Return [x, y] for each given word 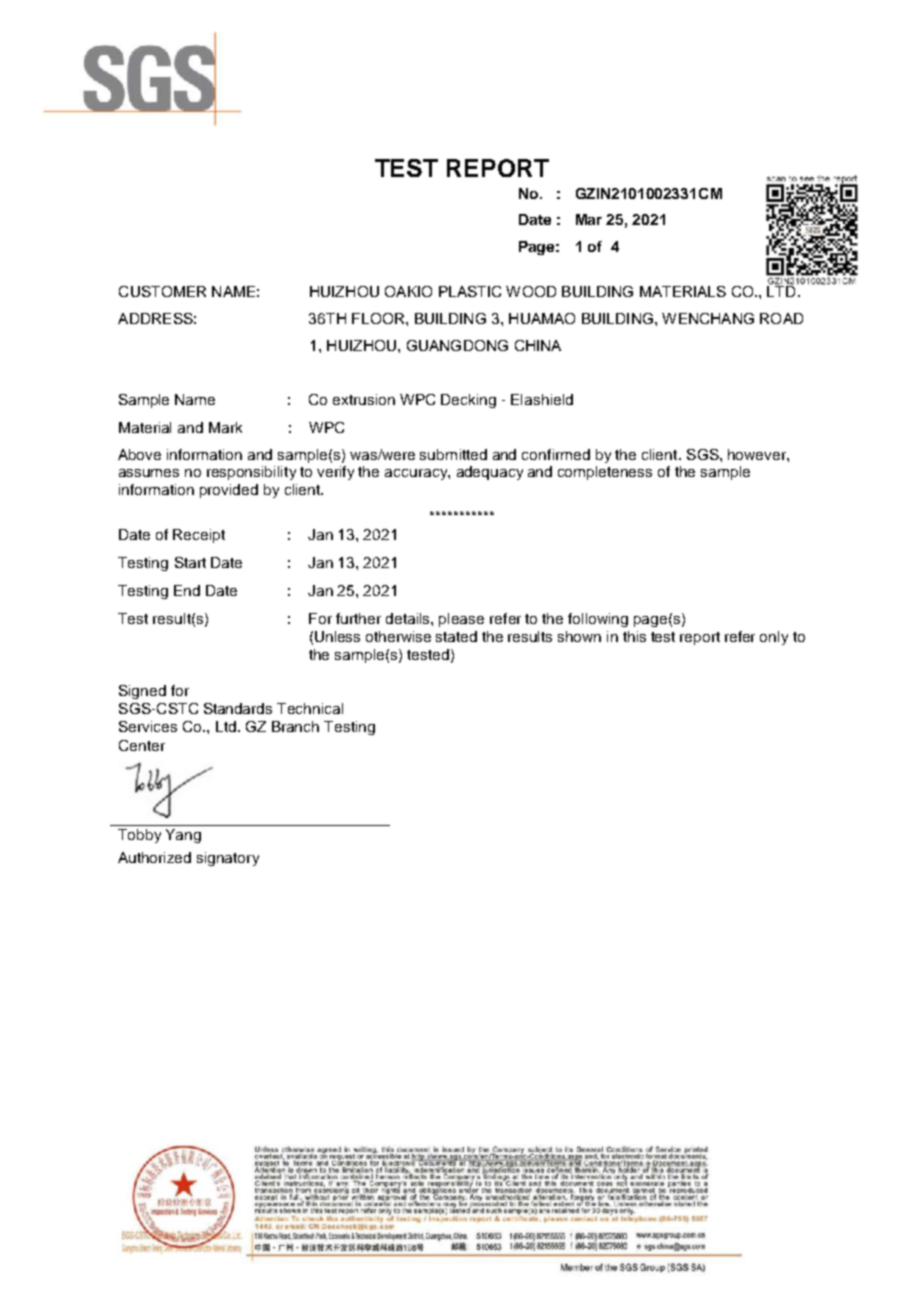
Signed [142, 692]
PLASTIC [470, 291]
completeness [605, 473]
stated [456, 636]
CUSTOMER [162, 291]
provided [229, 491]
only [774, 638]
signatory [228, 859]
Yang [183, 836]
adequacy [490, 473]
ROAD [781, 318]
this [634, 636]
